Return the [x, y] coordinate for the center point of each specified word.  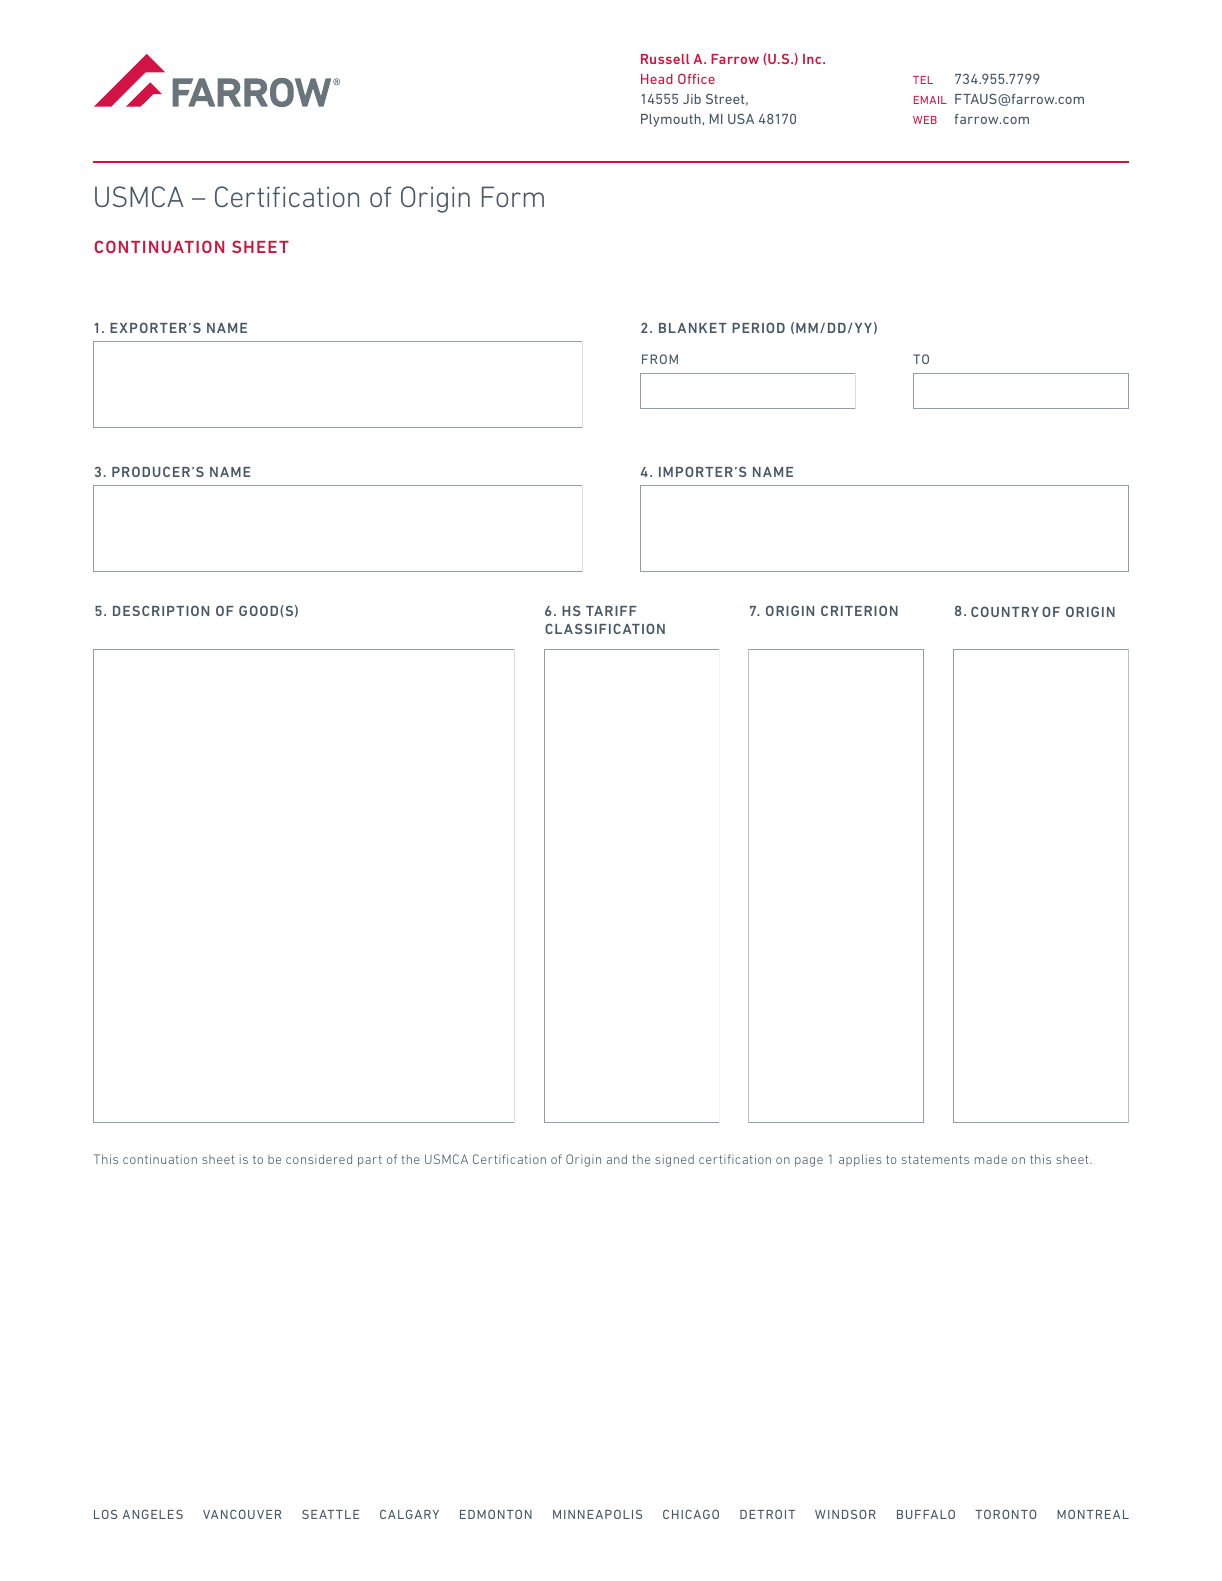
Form [513, 196]
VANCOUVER [242, 1514]
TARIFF [611, 611]
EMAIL [930, 100]
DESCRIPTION [161, 610]
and [617, 1159]
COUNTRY [1005, 611]
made [991, 1159]
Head [657, 79]
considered [319, 1159]
